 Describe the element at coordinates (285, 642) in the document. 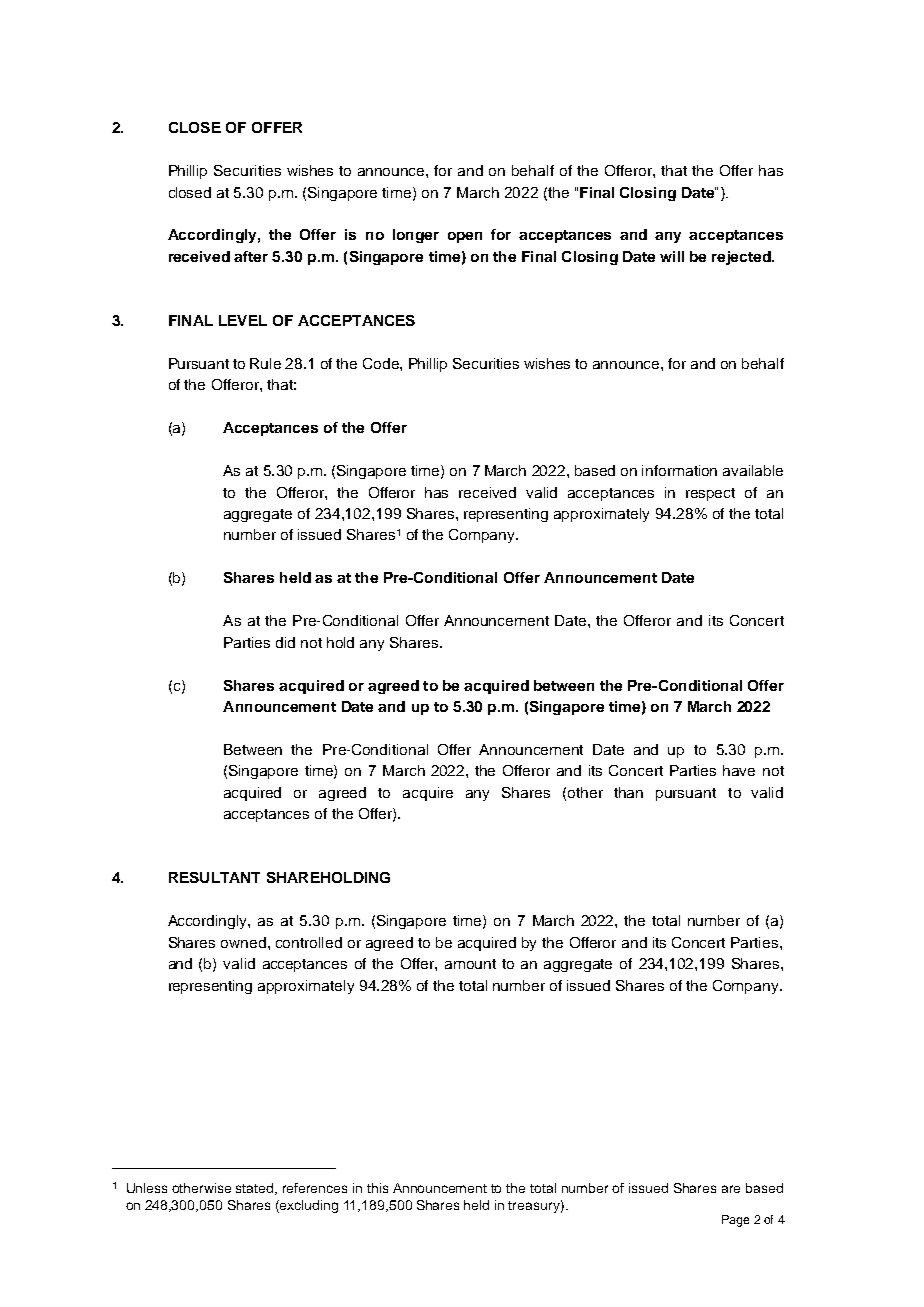

I see `did` at that location.
